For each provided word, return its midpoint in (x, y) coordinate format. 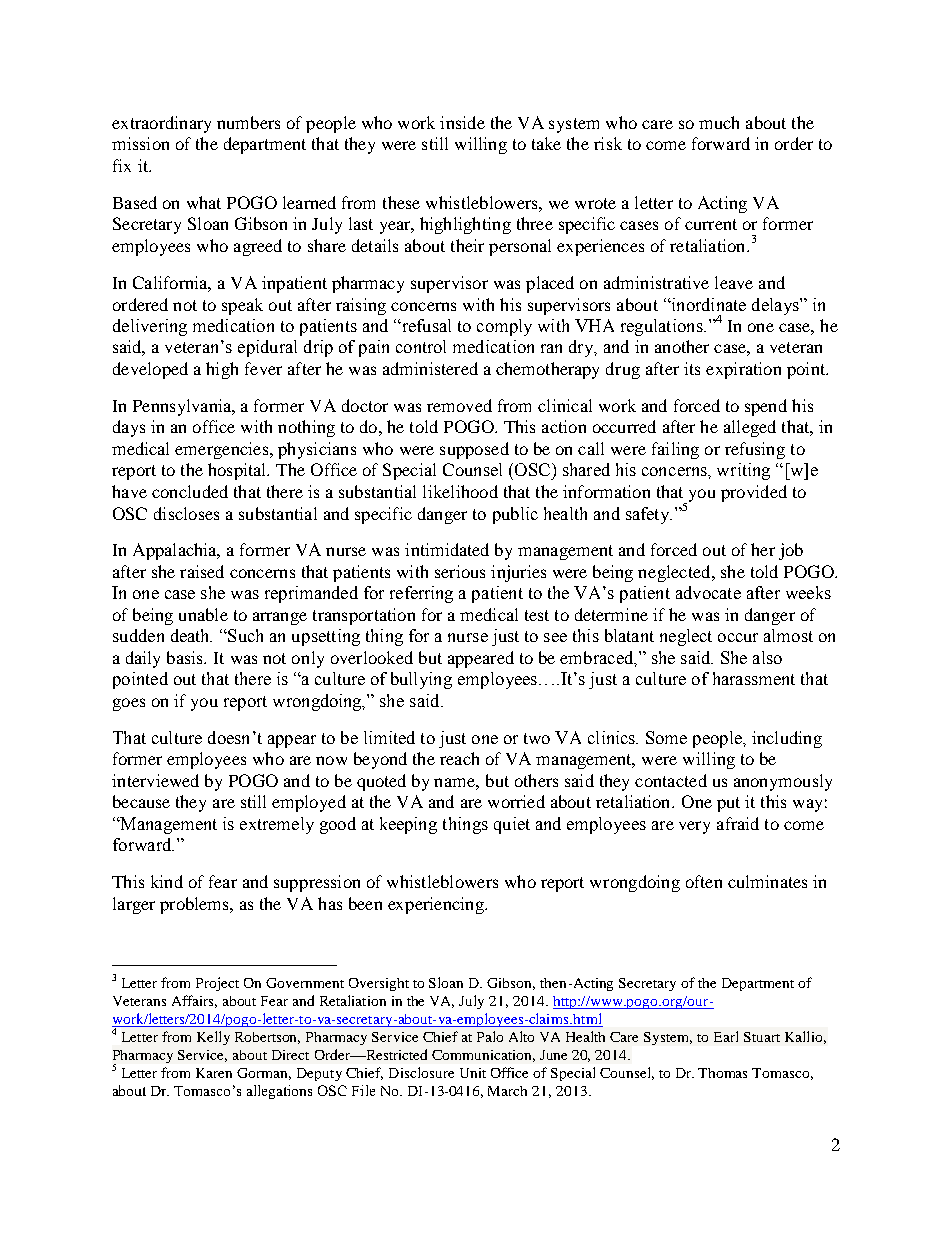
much (719, 122)
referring (421, 594)
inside (462, 122)
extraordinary (161, 124)
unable (203, 614)
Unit (473, 1073)
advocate (708, 592)
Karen (214, 1073)
